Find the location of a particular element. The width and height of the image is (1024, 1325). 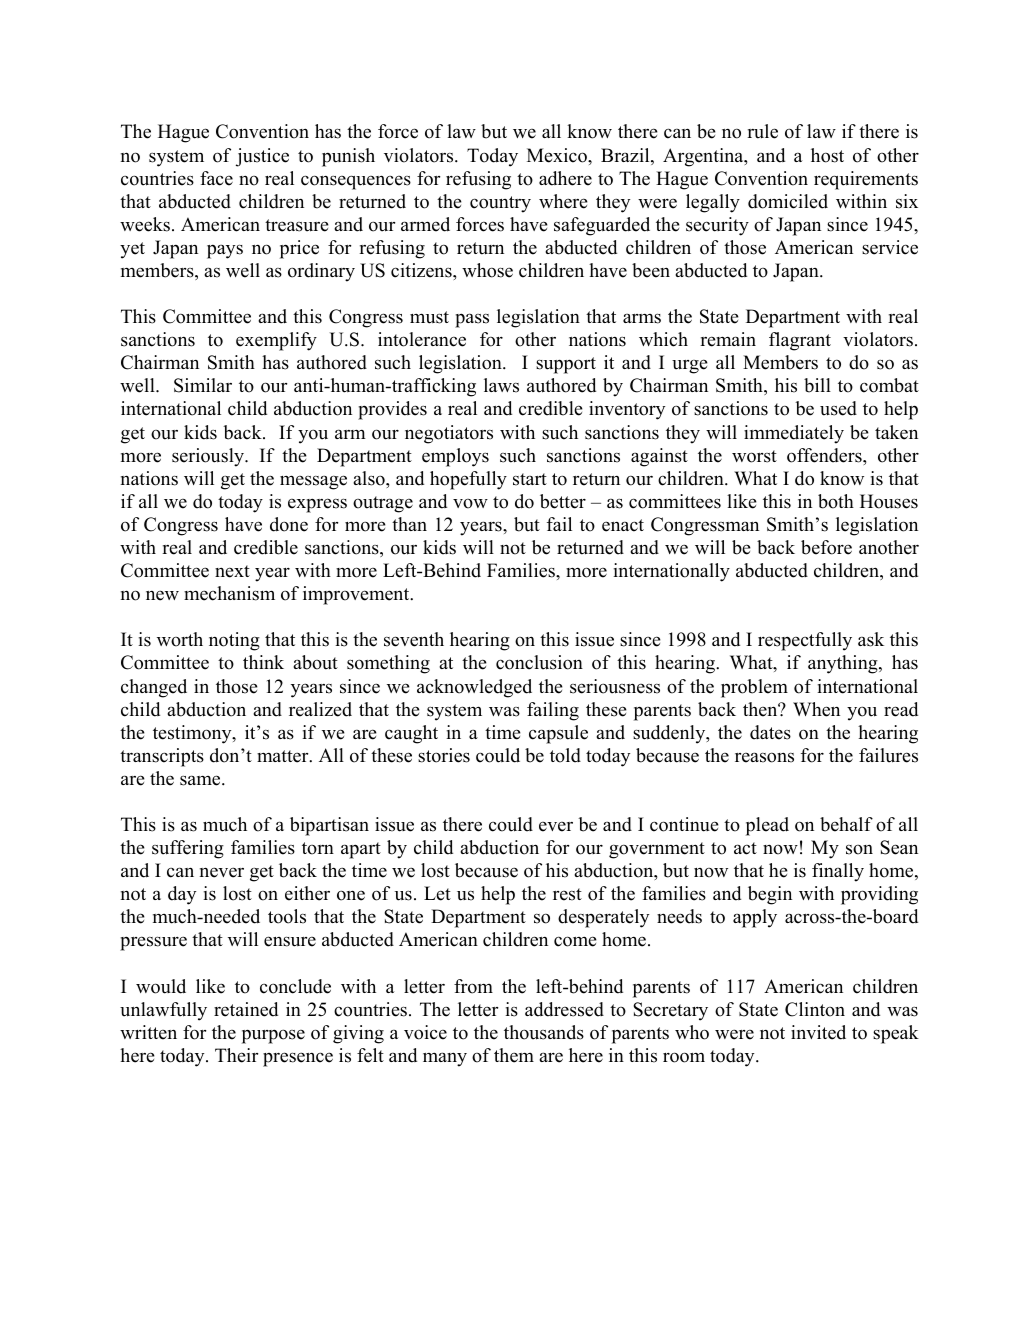

seriously is located at coordinates (209, 457).
